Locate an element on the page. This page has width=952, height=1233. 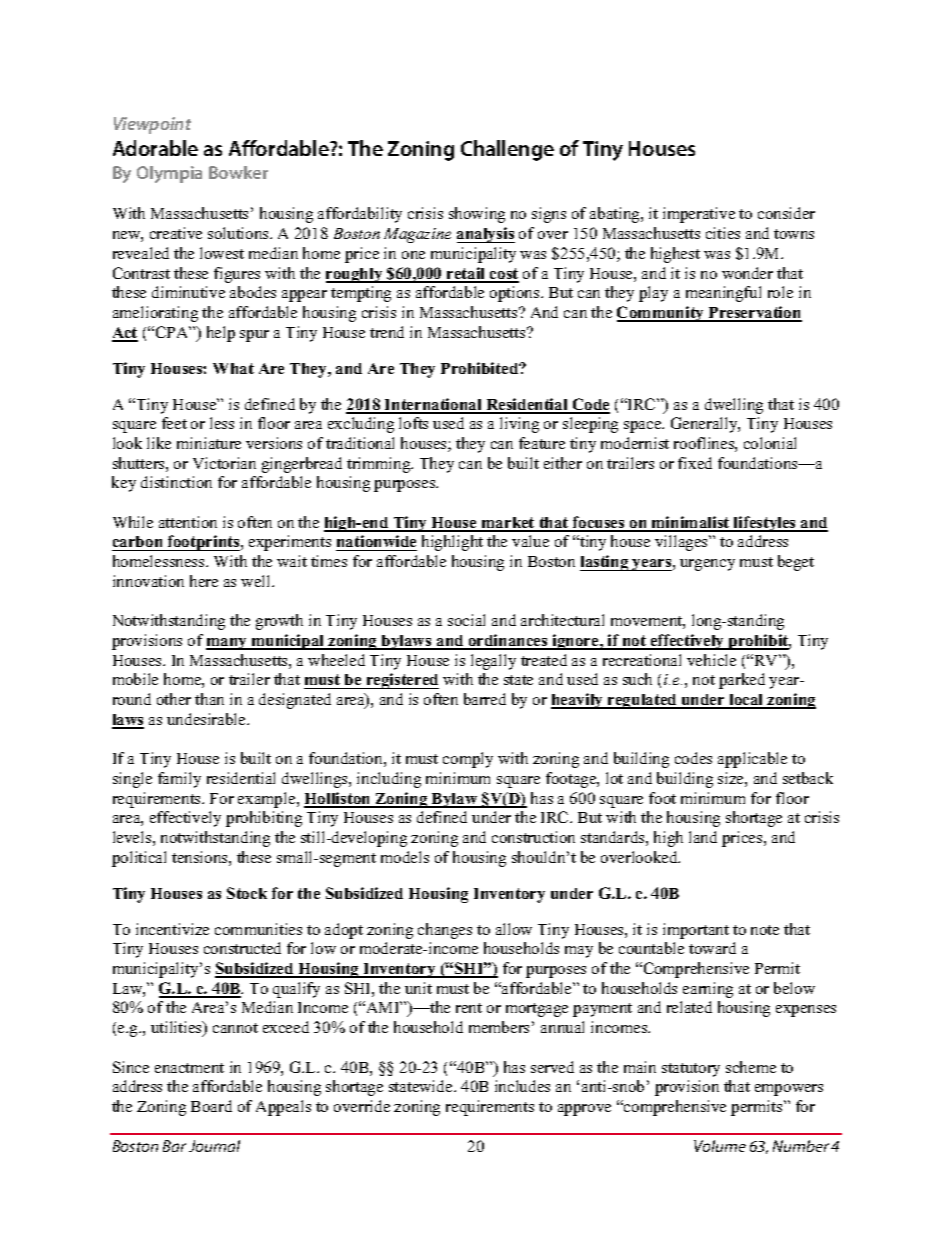
Challenge is located at coordinates (507, 150).
